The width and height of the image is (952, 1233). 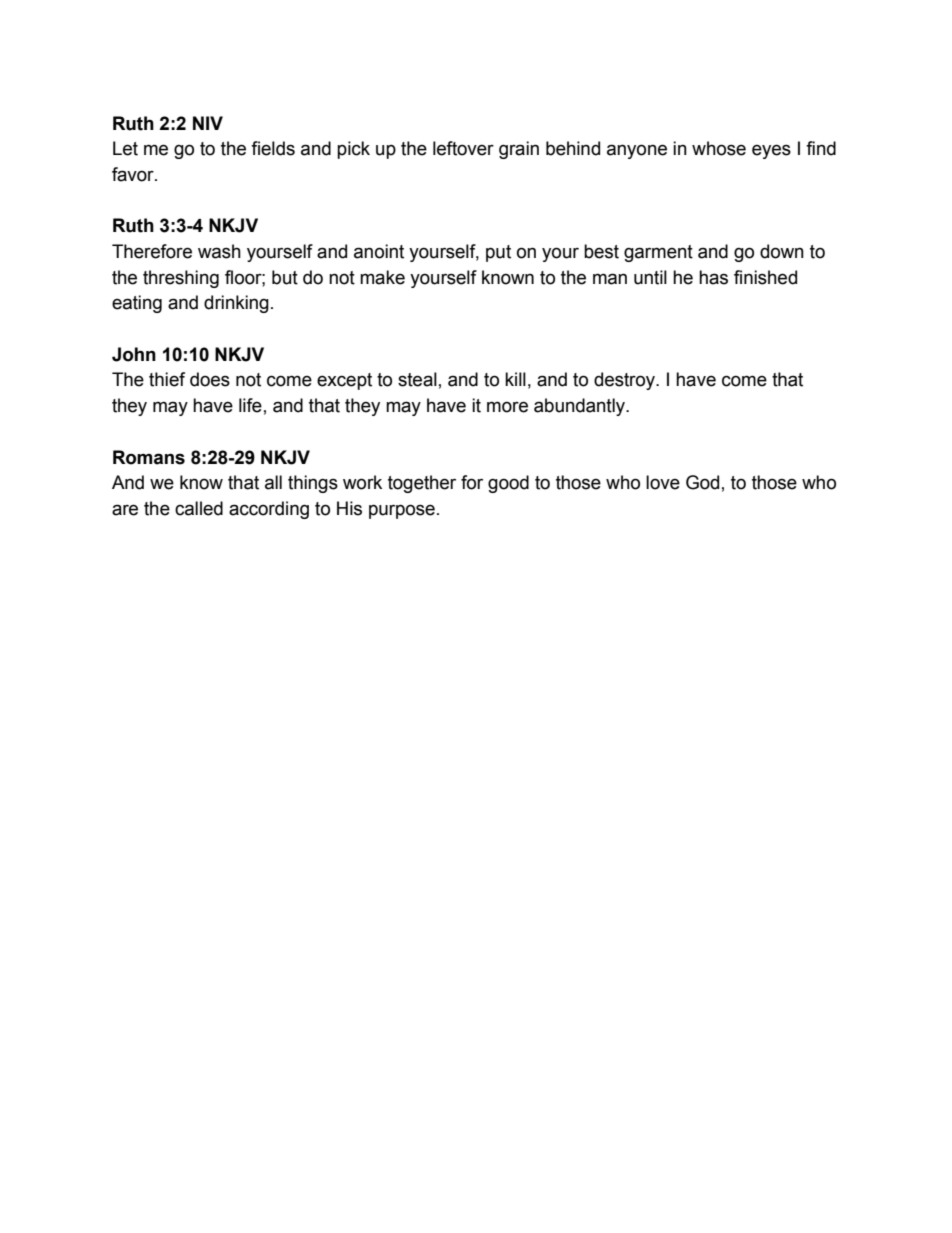 What do you see at coordinates (199, 508) in the image?
I see `called` at bounding box center [199, 508].
